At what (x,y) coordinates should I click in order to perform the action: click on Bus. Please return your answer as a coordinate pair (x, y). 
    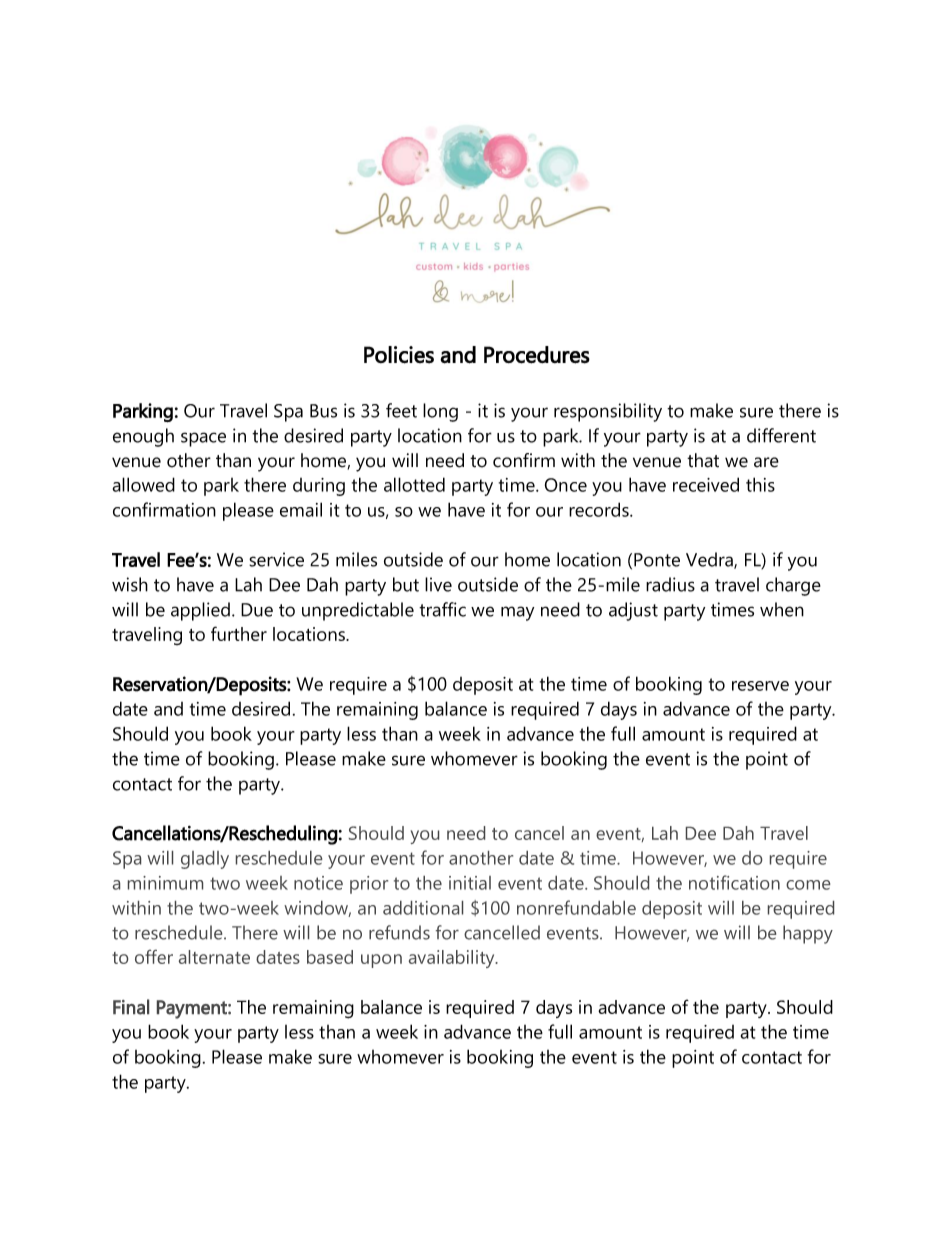
    Looking at the image, I should click on (323, 411).
